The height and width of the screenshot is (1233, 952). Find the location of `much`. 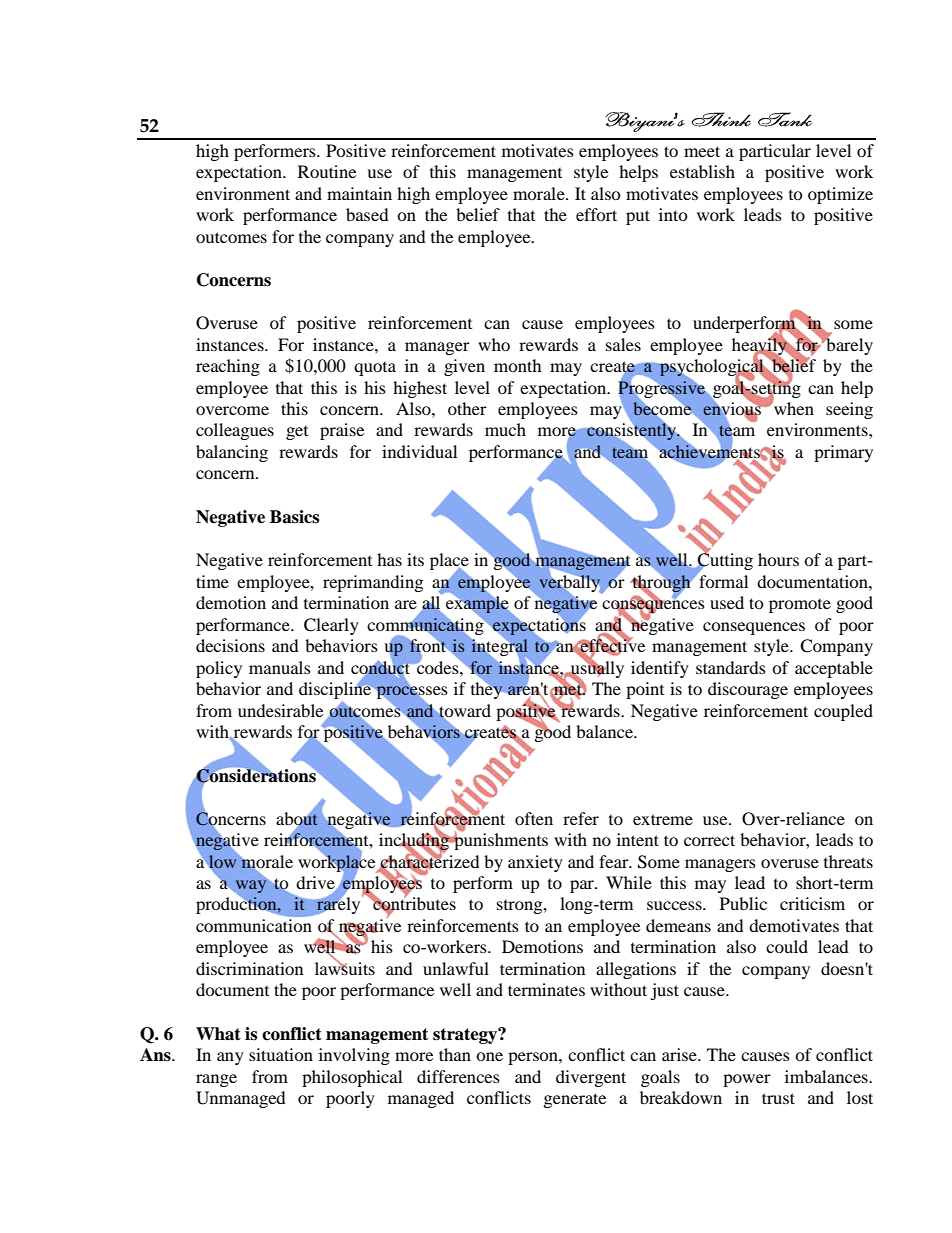

much is located at coordinates (505, 429).
